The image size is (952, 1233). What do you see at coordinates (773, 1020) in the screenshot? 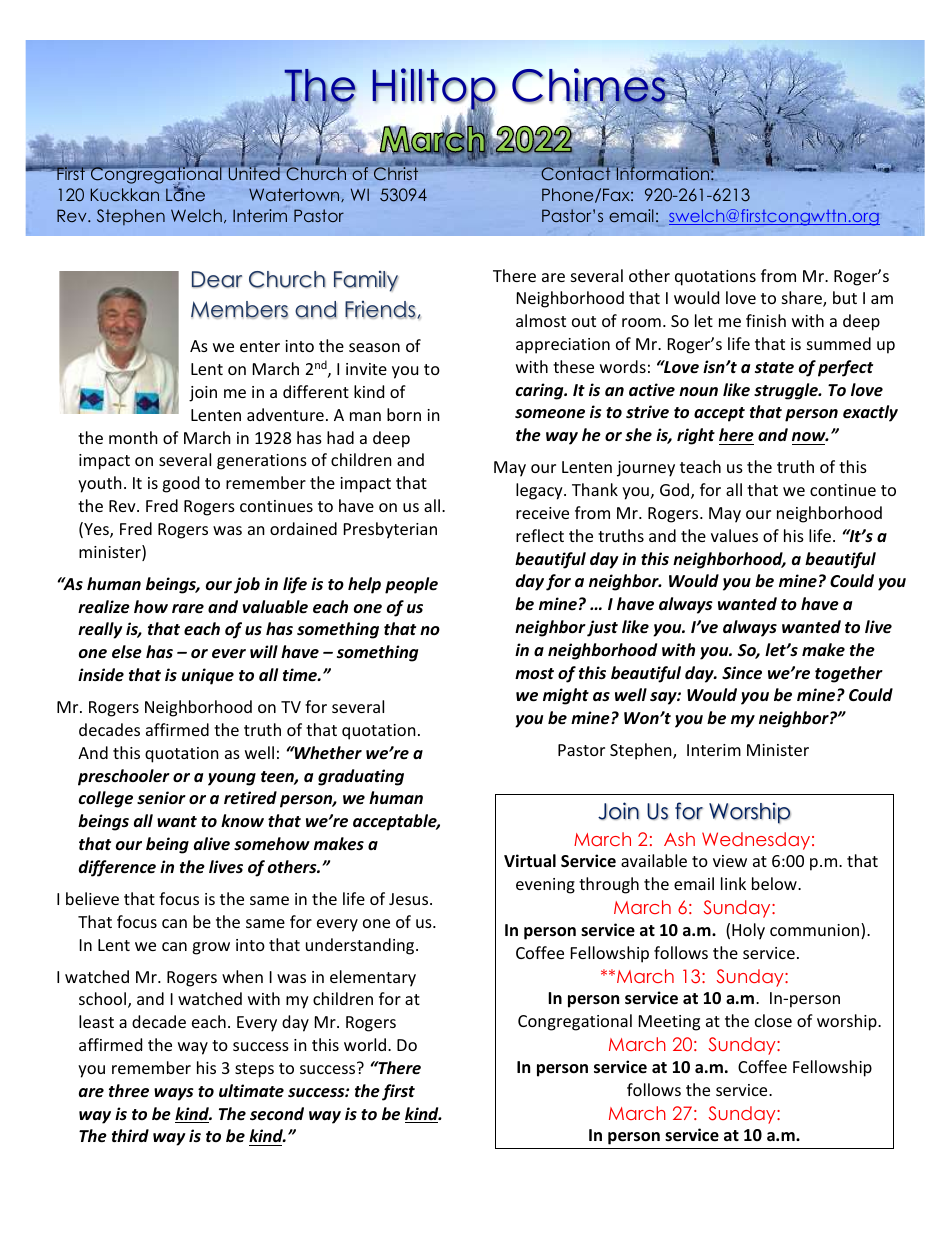
I see `close` at bounding box center [773, 1020].
